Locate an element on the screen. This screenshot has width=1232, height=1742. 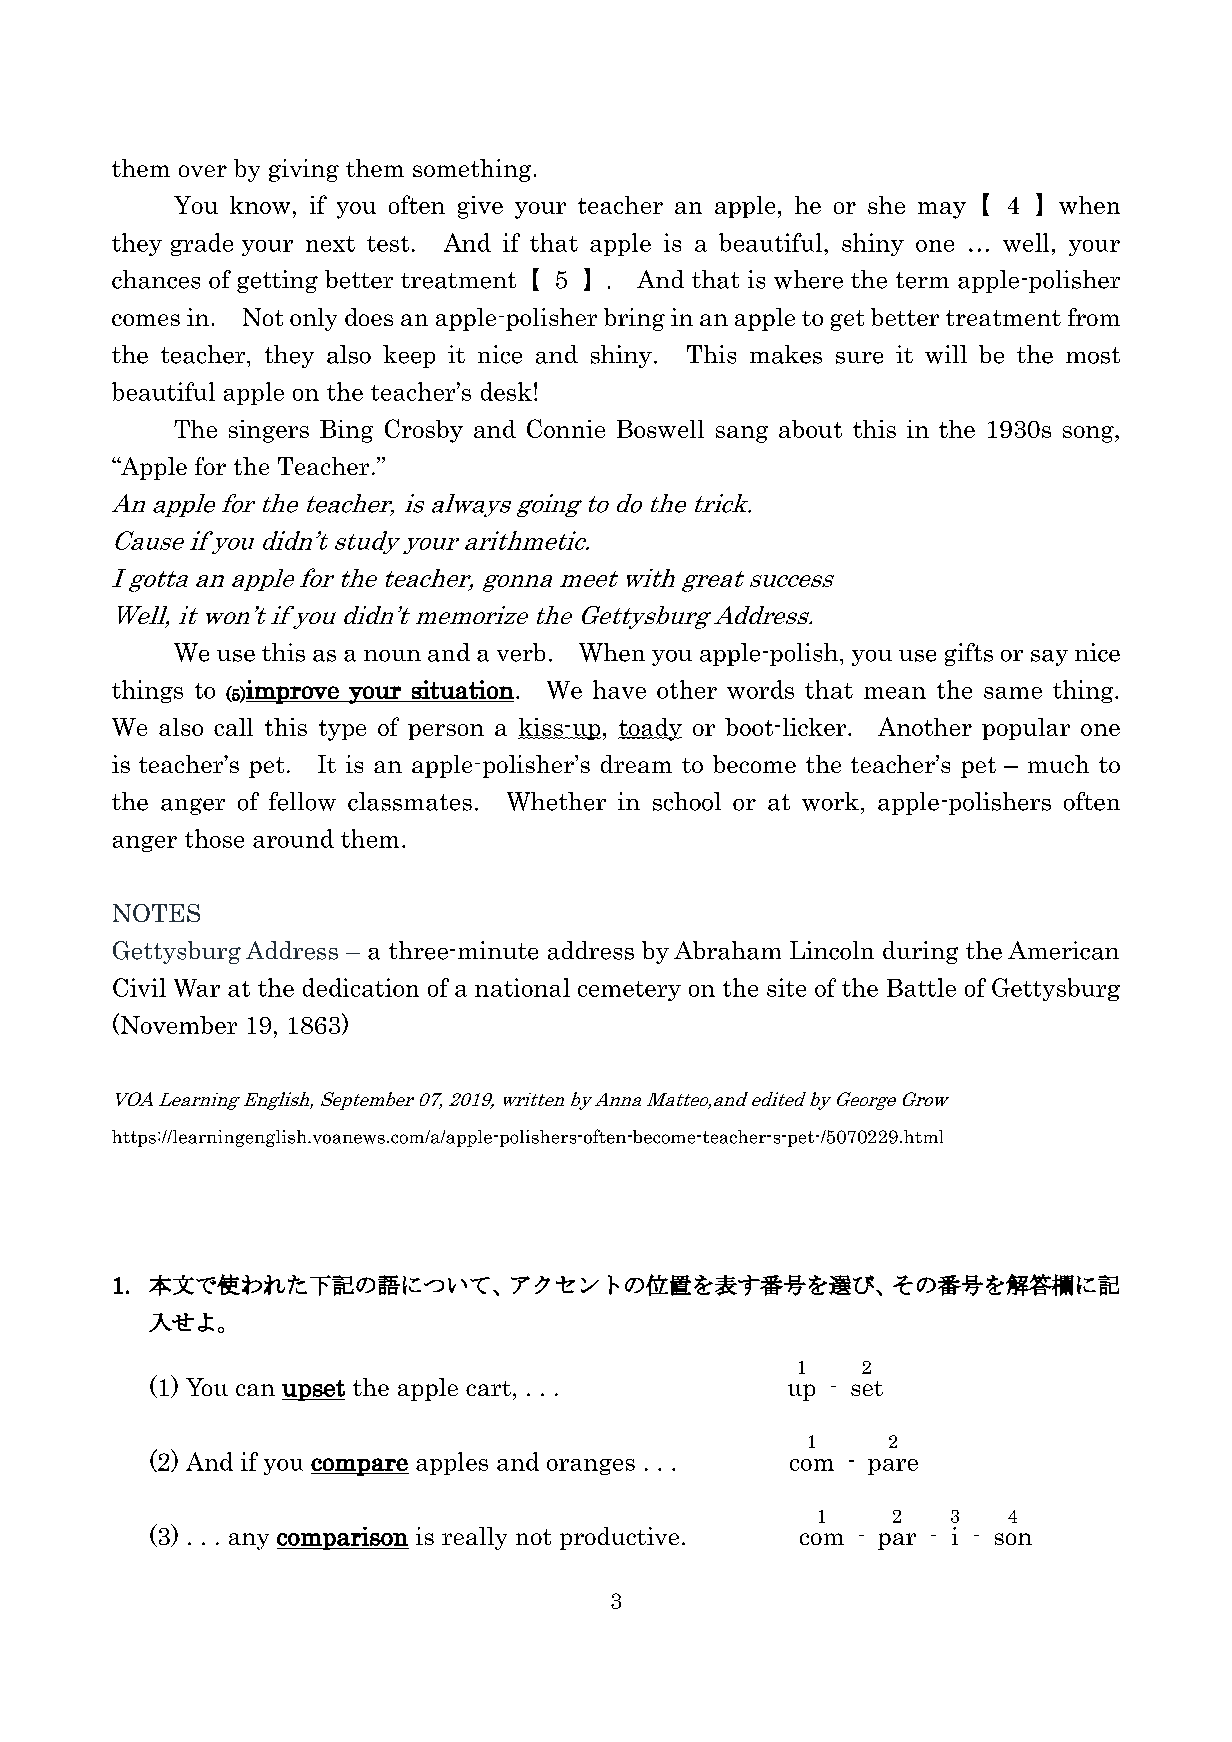
Connie is located at coordinates (566, 428).
